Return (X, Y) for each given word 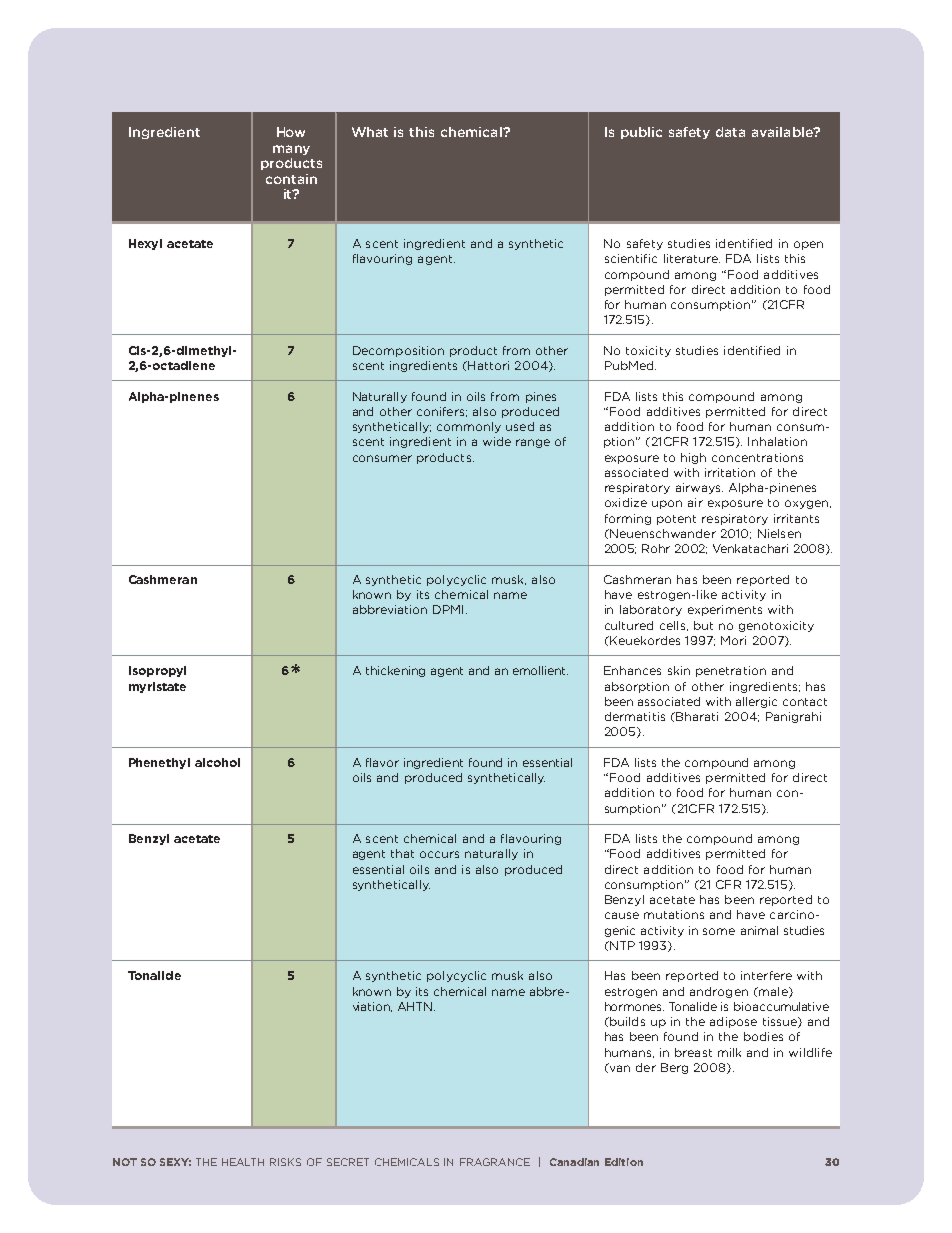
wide (497, 441)
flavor (382, 762)
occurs (439, 854)
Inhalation (777, 441)
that (402, 853)
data (730, 132)
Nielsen (779, 533)
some (719, 931)
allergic (756, 702)
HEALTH (243, 1162)
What (370, 132)
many (291, 150)
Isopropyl (157, 671)
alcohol (217, 762)
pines (541, 397)
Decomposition (398, 351)
